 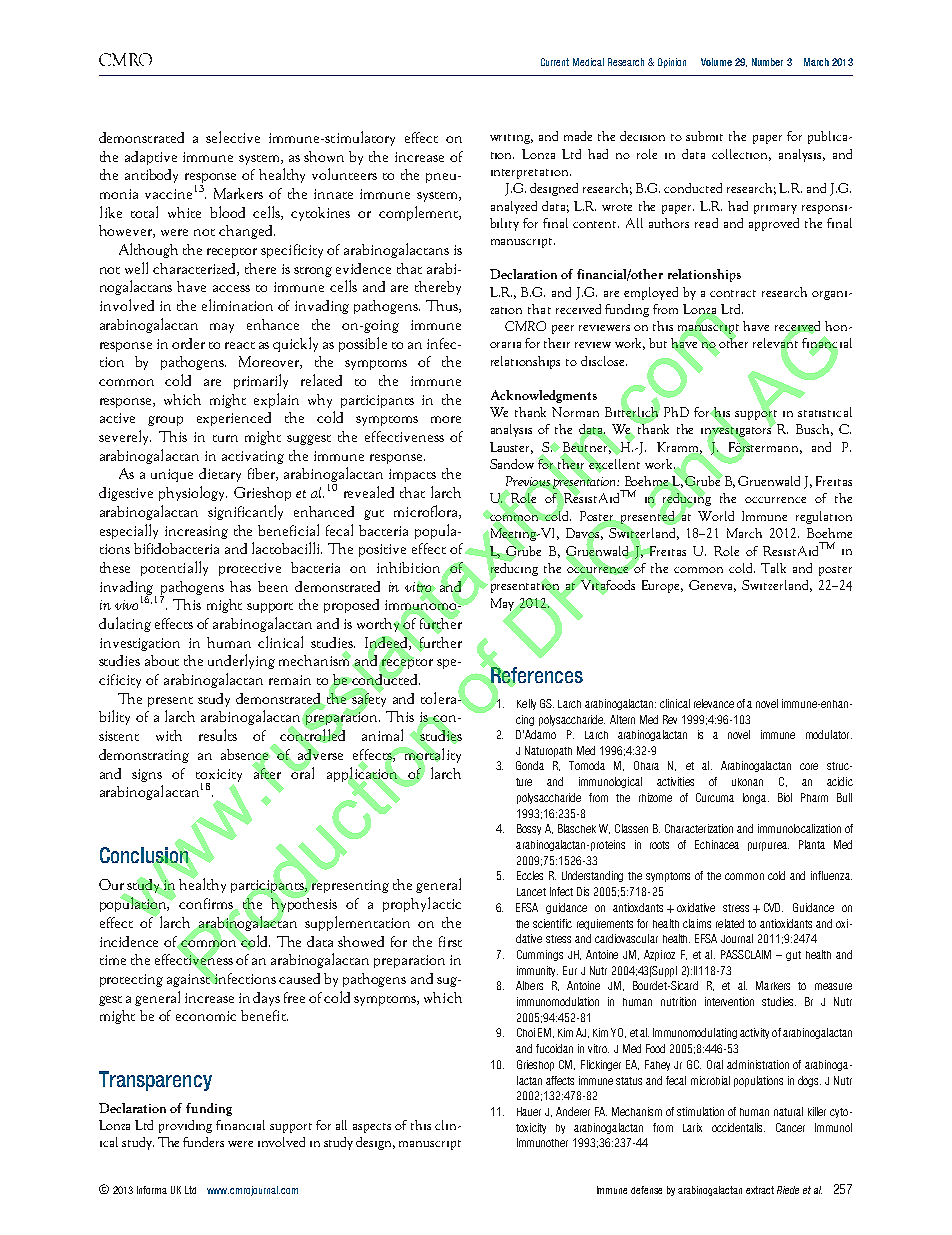 What do you see at coordinates (203, 1142) in the document?
I see `funders` at bounding box center [203, 1142].
